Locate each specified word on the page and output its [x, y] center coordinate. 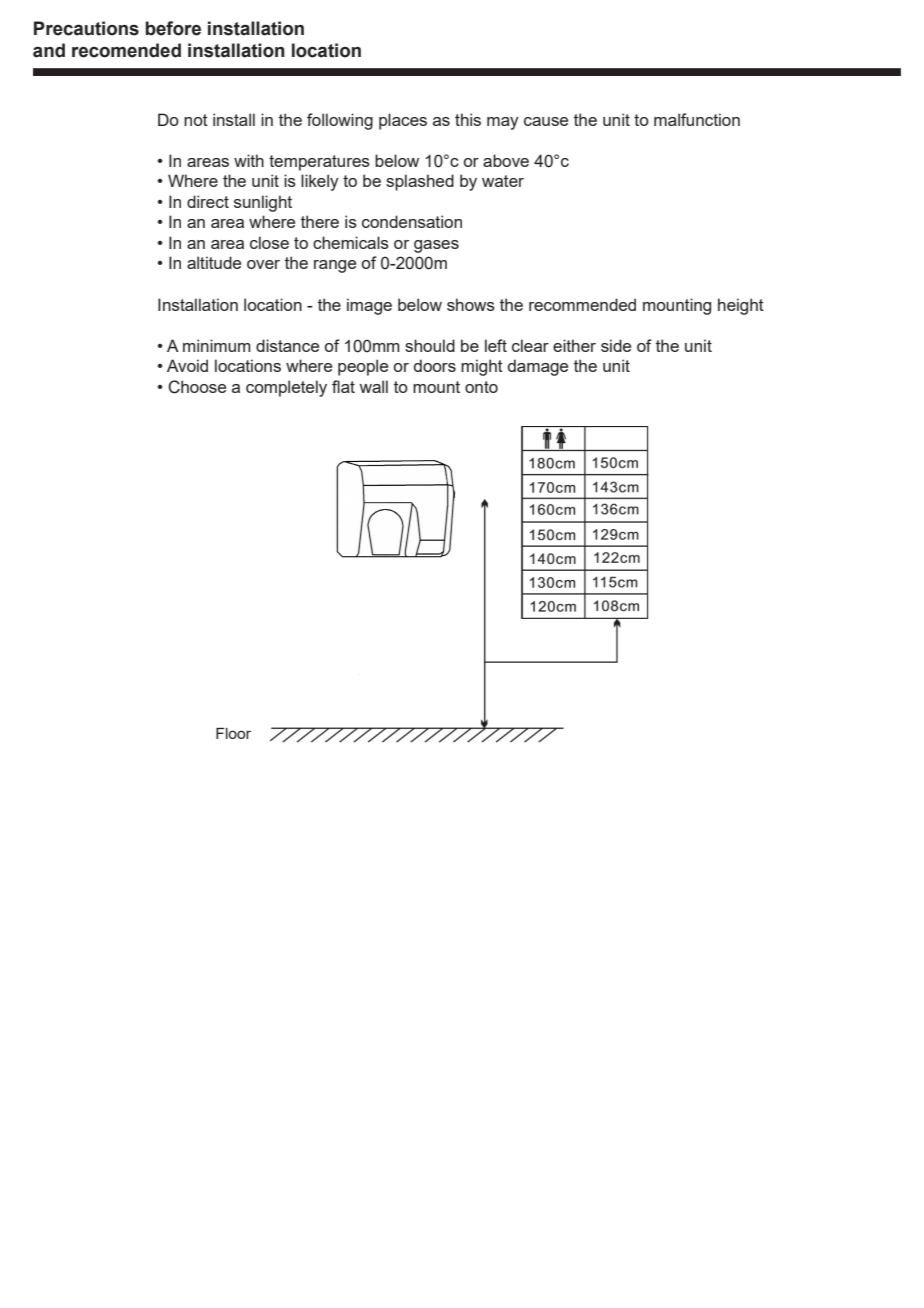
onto [481, 387]
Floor [233, 733]
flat [343, 386]
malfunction [697, 119]
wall [373, 386]
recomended [126, 50]
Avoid [187, 365]
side [616, 345]
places [403, 121]
